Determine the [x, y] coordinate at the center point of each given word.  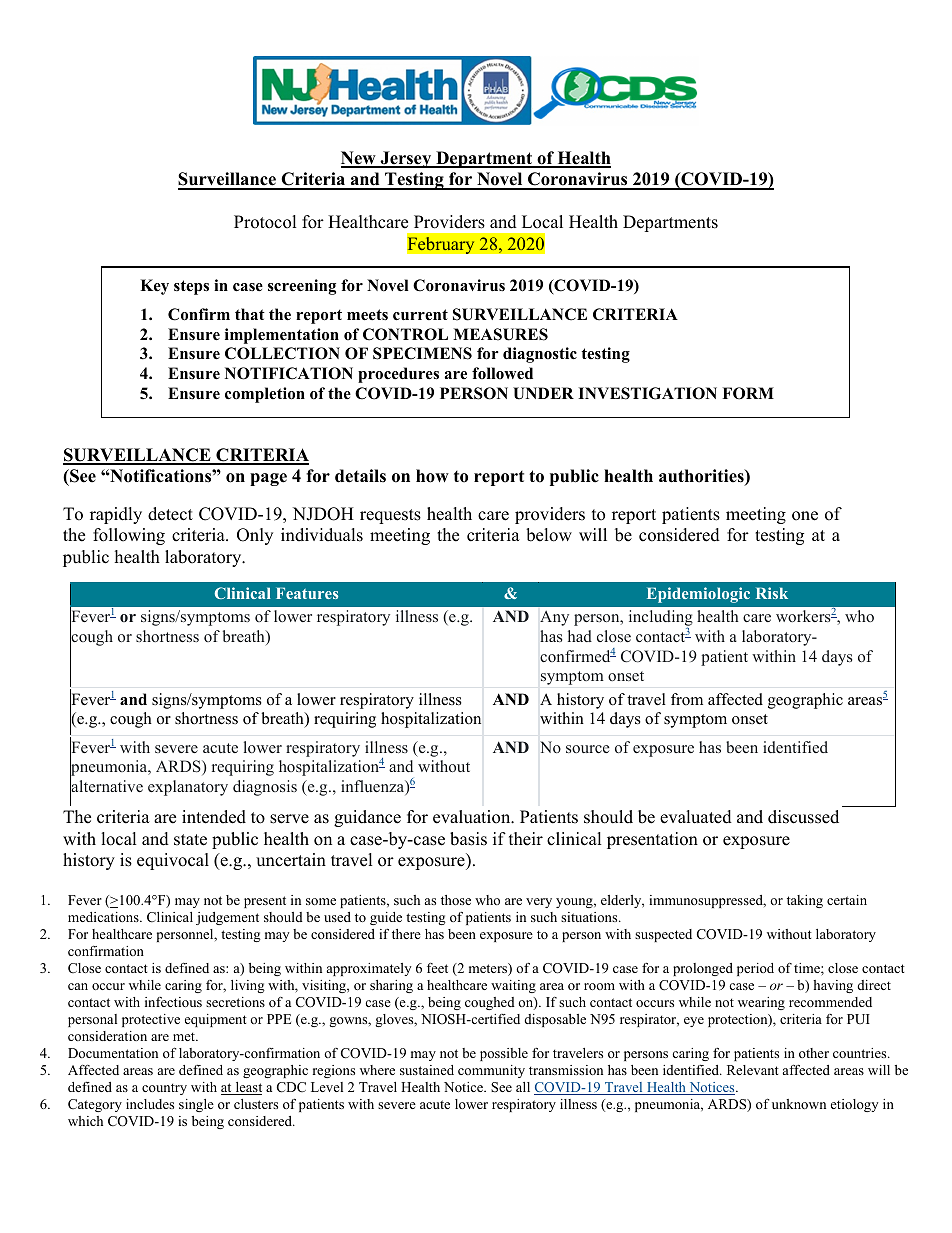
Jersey [406, 159]
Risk [772, 593]
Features [307, 593]
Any [554, 618]
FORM [748, 393]
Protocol [265, 222]
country [164, 1089]
